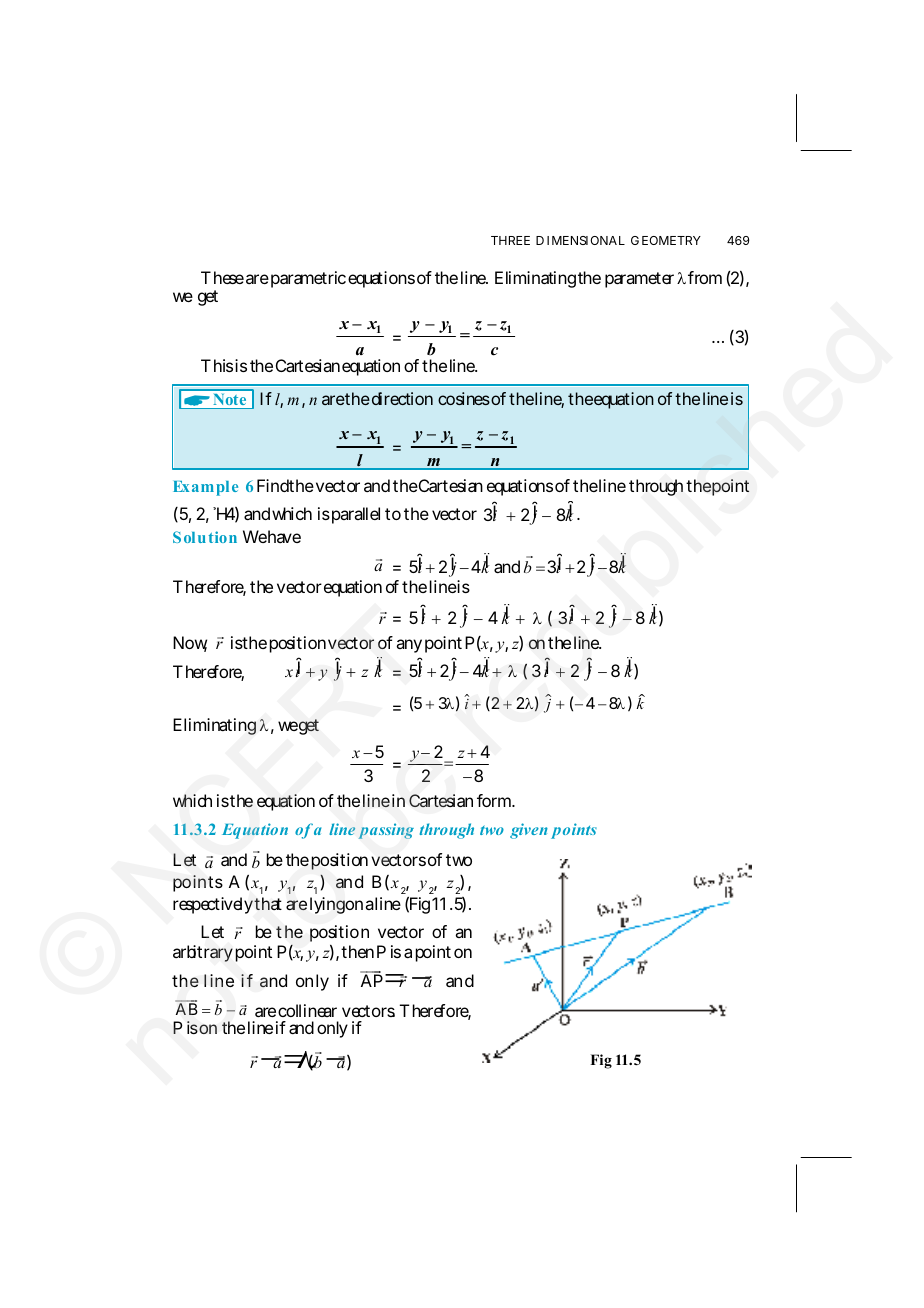 The width and height of the page is (924, 1308). Describe the element at coordinates (357, 951) in the page. I see `then` at that location.
